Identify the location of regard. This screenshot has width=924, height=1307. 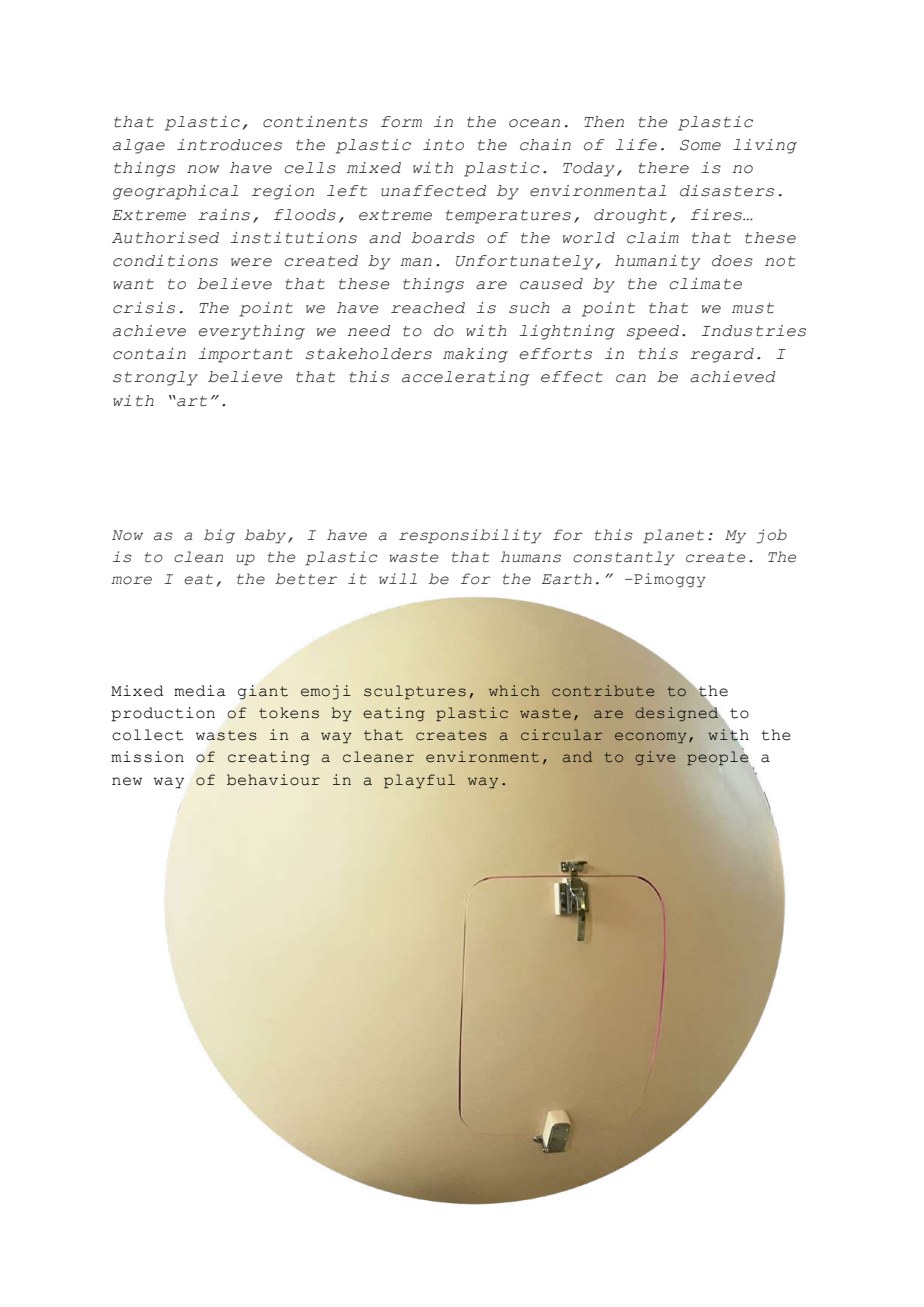
(722, 355).
